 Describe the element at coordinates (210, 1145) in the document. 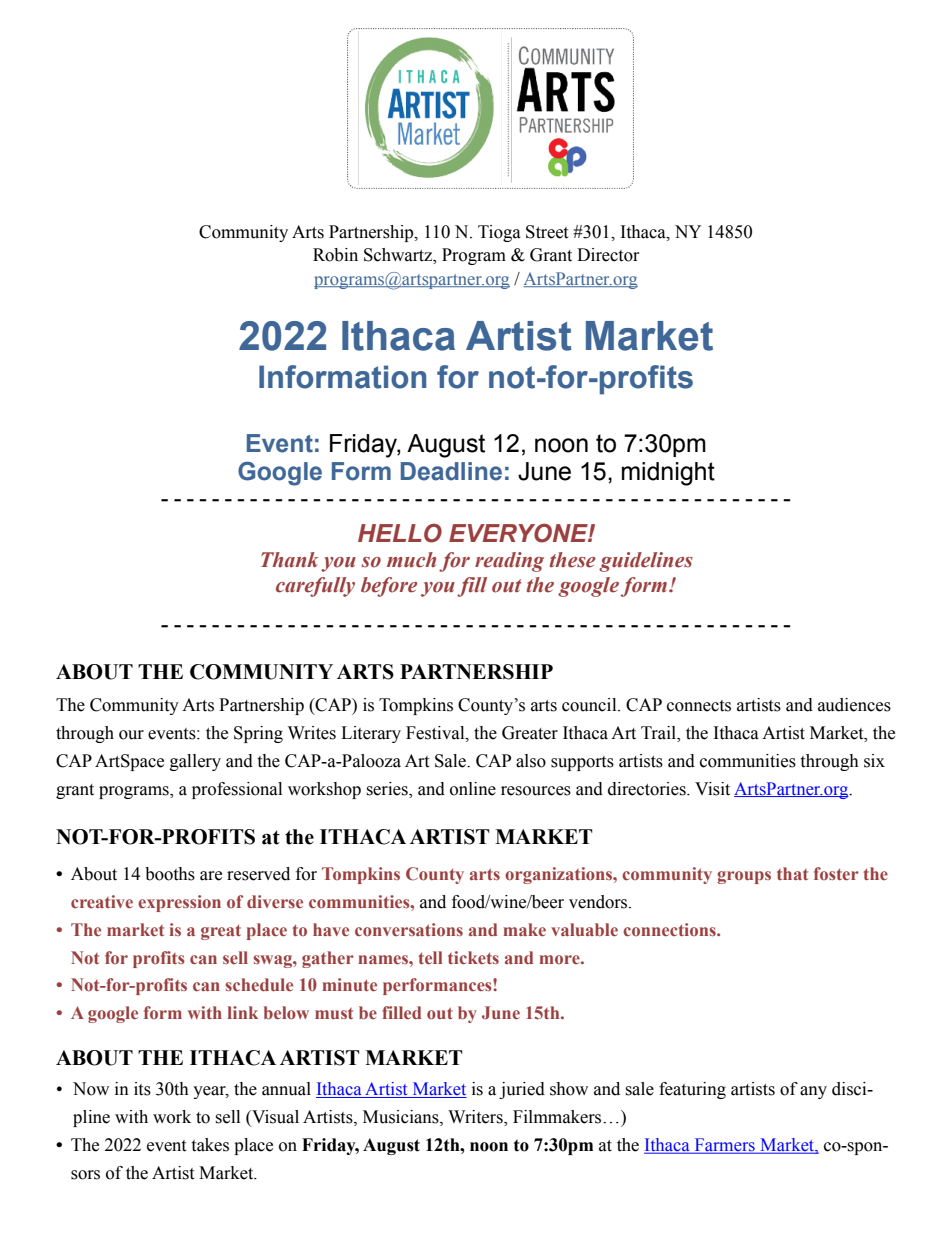

I see `takes` at that location.
